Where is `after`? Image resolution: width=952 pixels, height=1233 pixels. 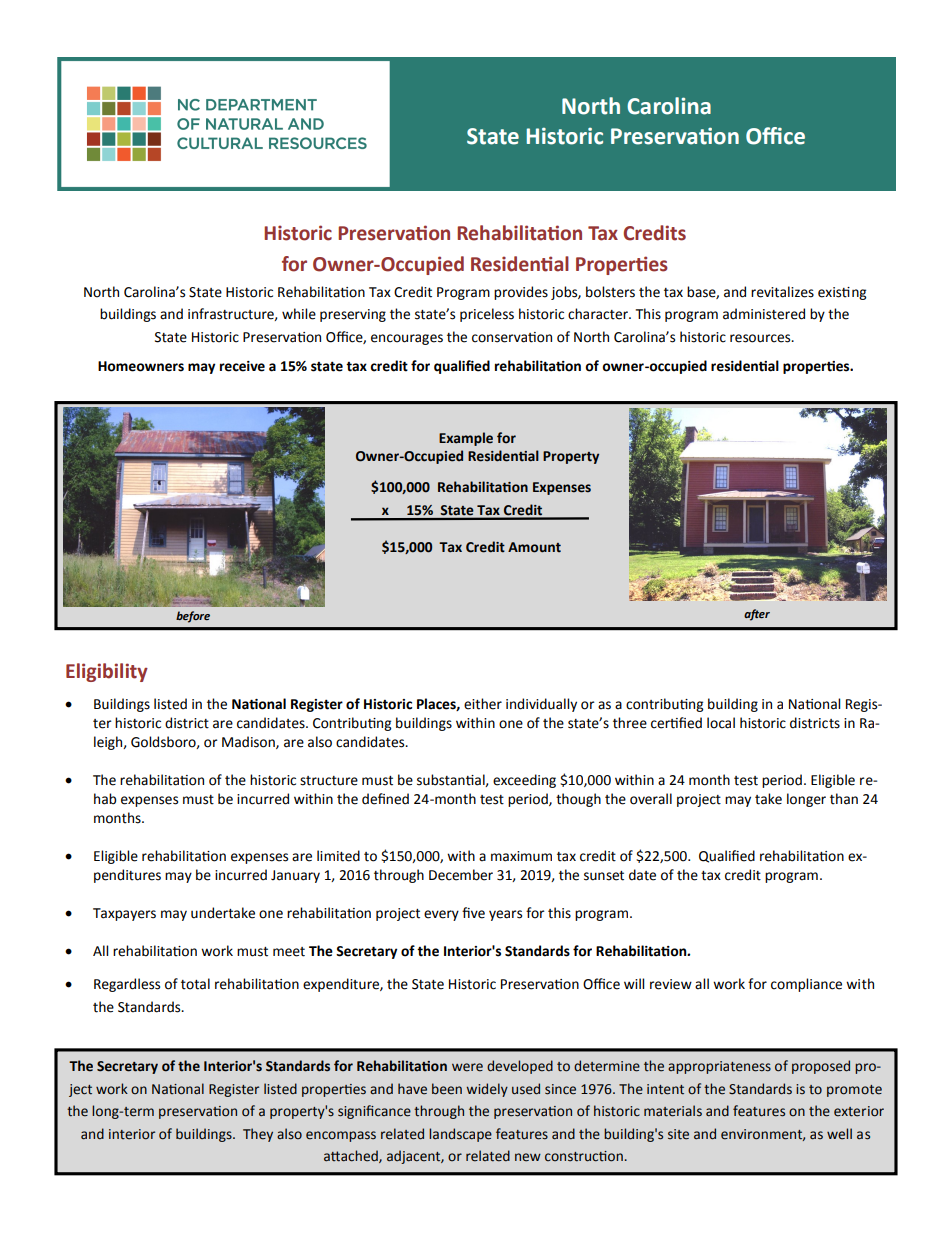 after is located at coordinates (757, 615).
